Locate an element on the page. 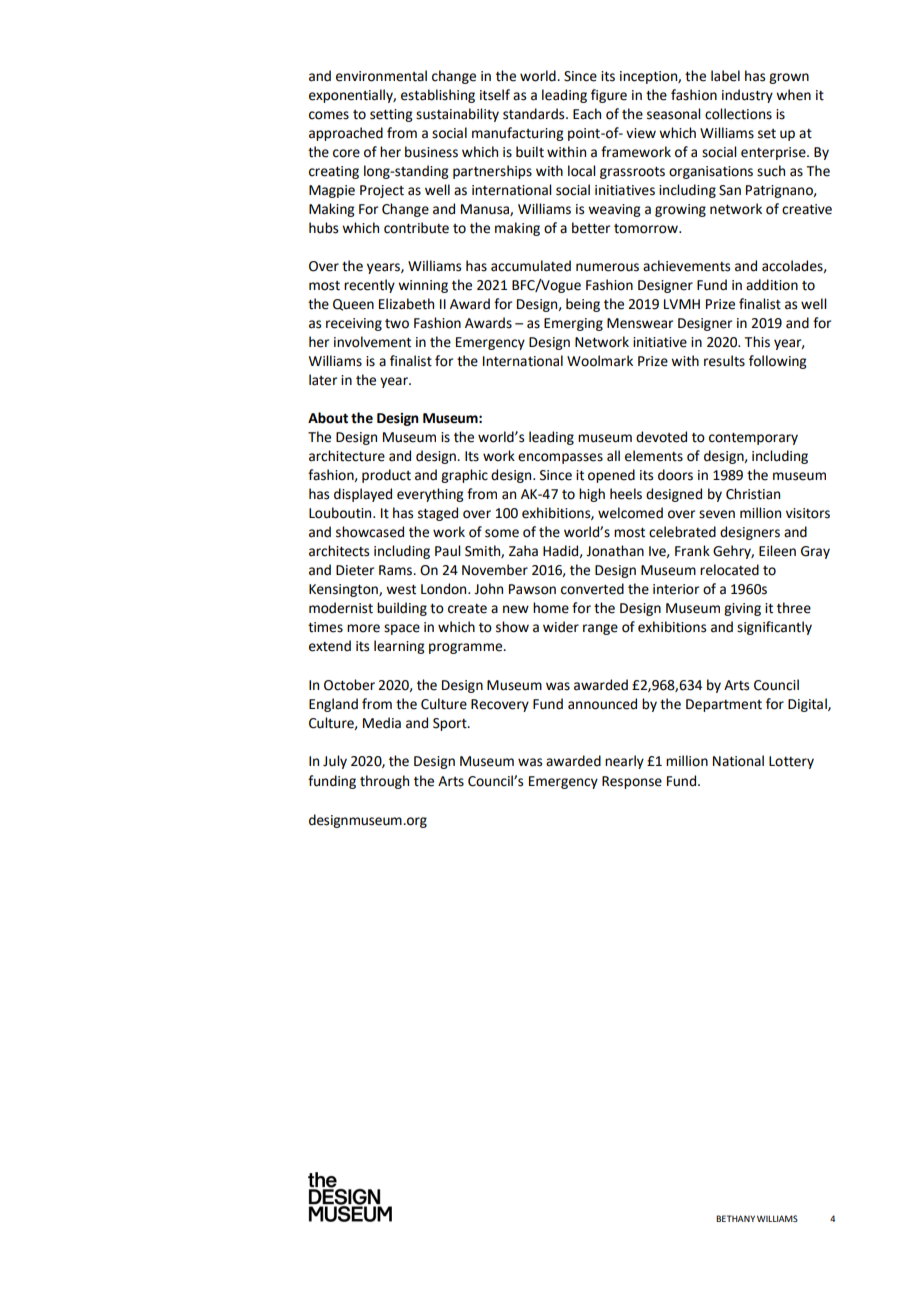  announced is located at coordinates (602, 704).
